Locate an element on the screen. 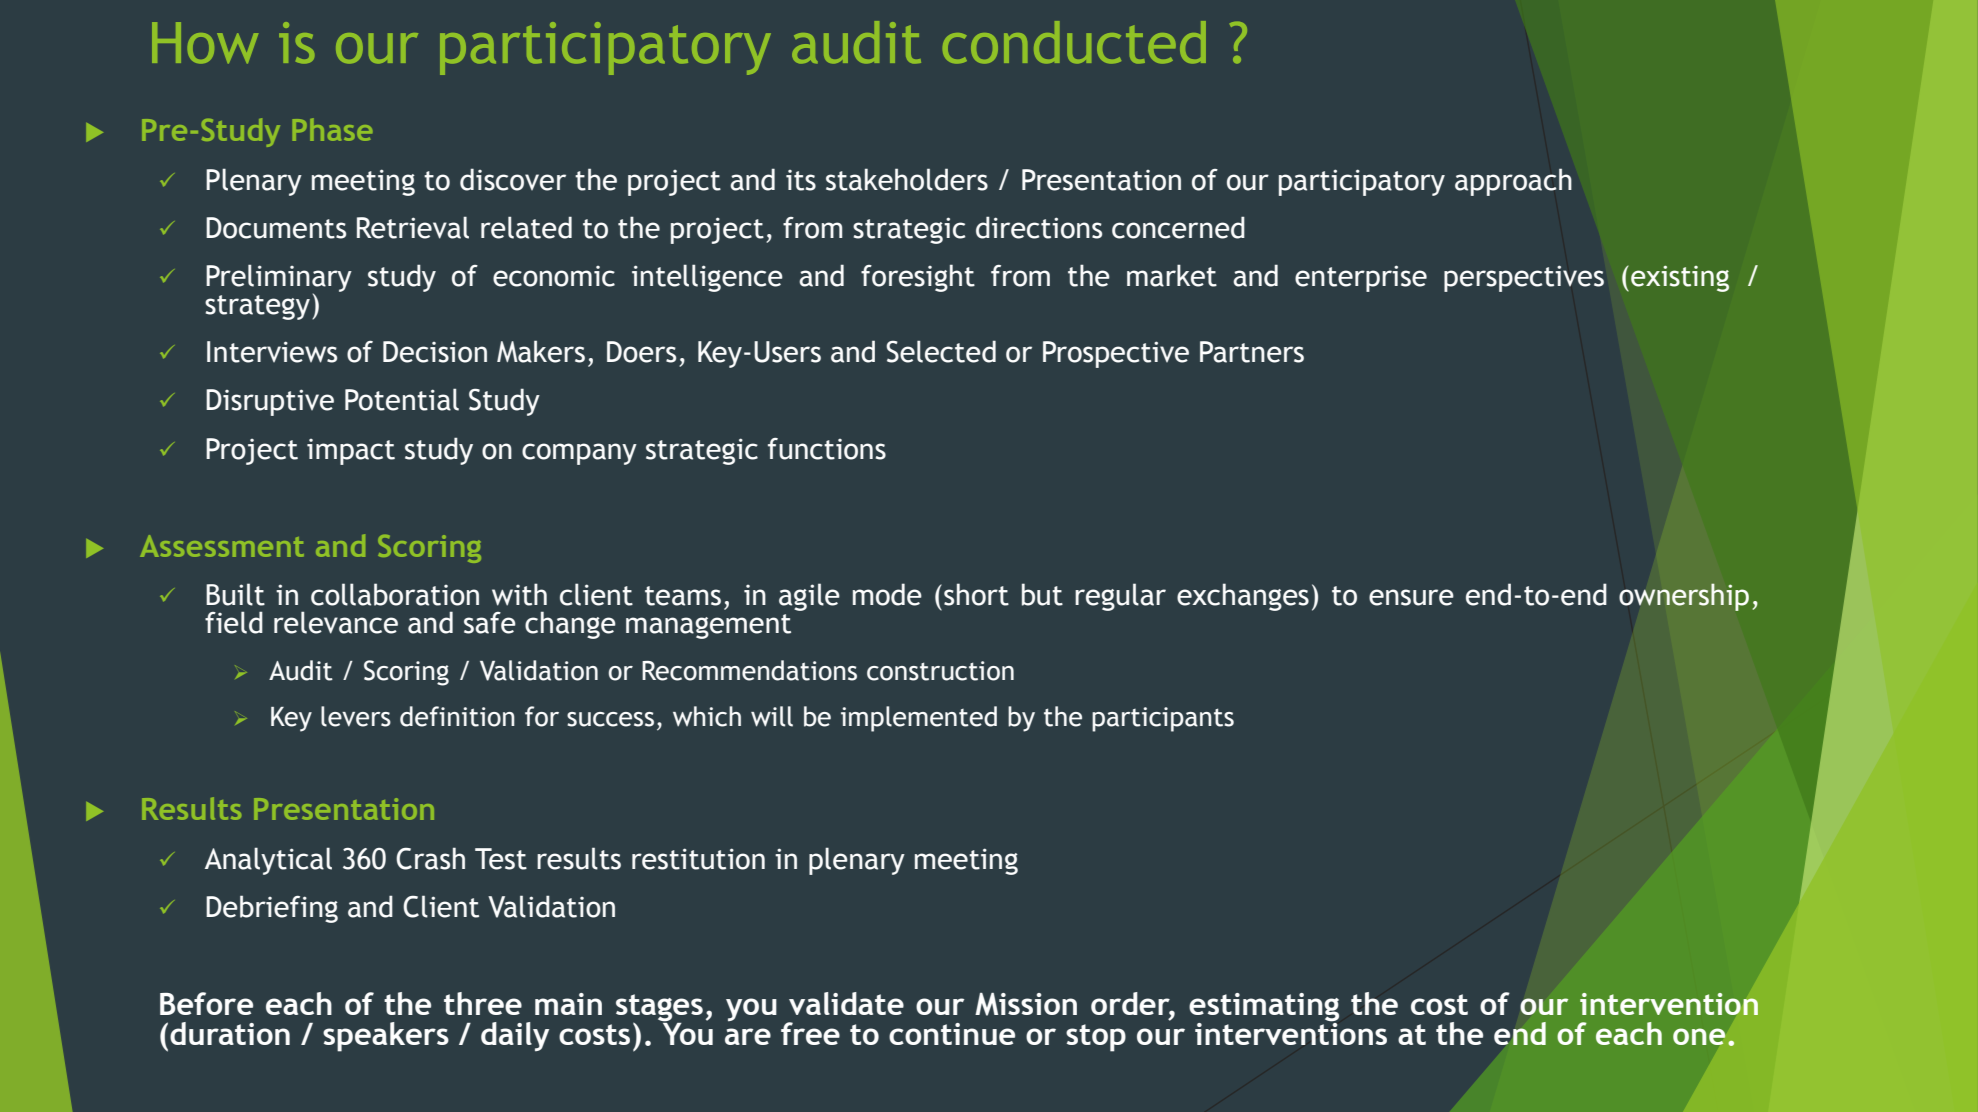 This screenshot has width=1978, height=1112. levers is located at coordinates (356, 716).
